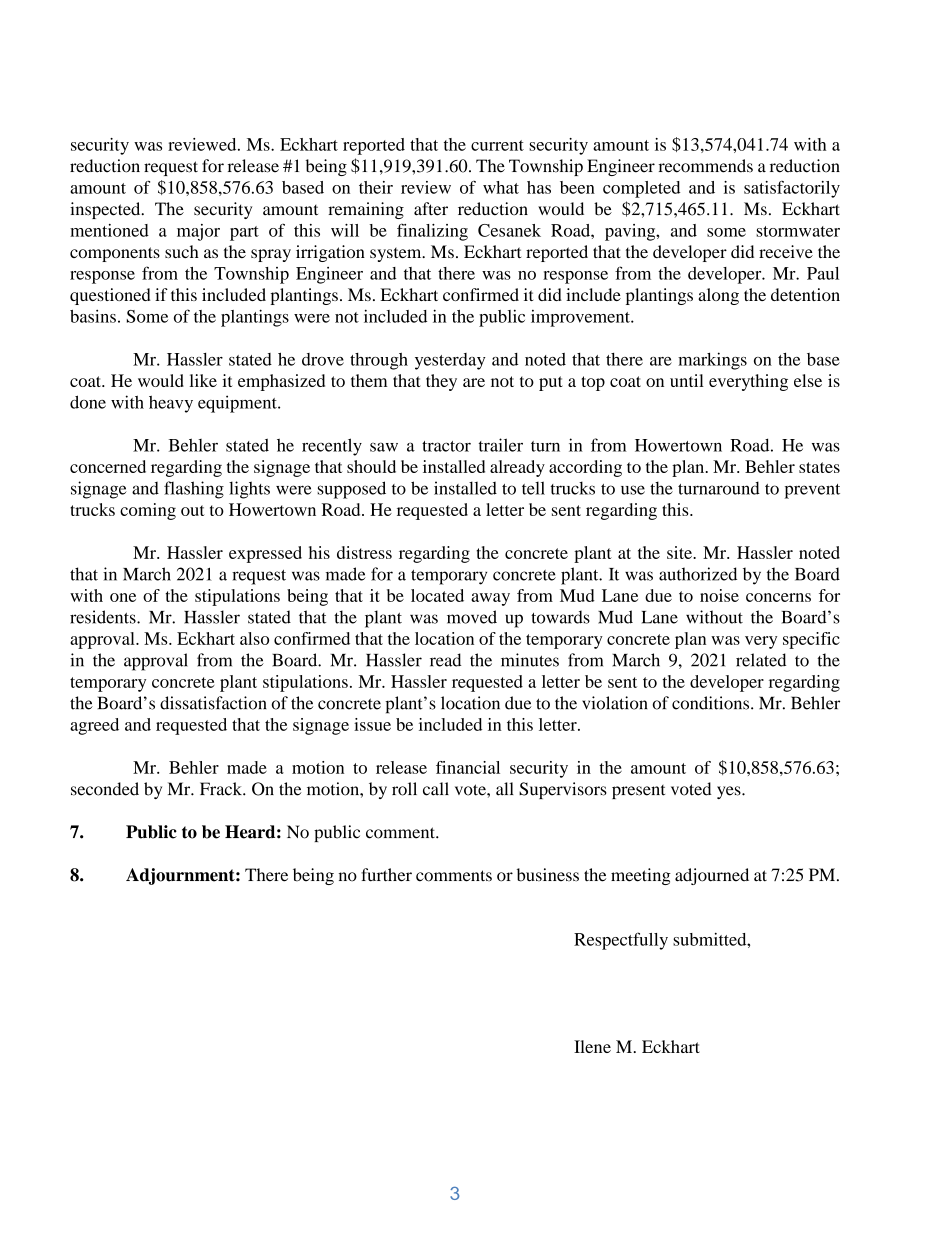  What do you see at coordinates (441, 382) in the document?
I see `they` at bounding box center [441, 382].
